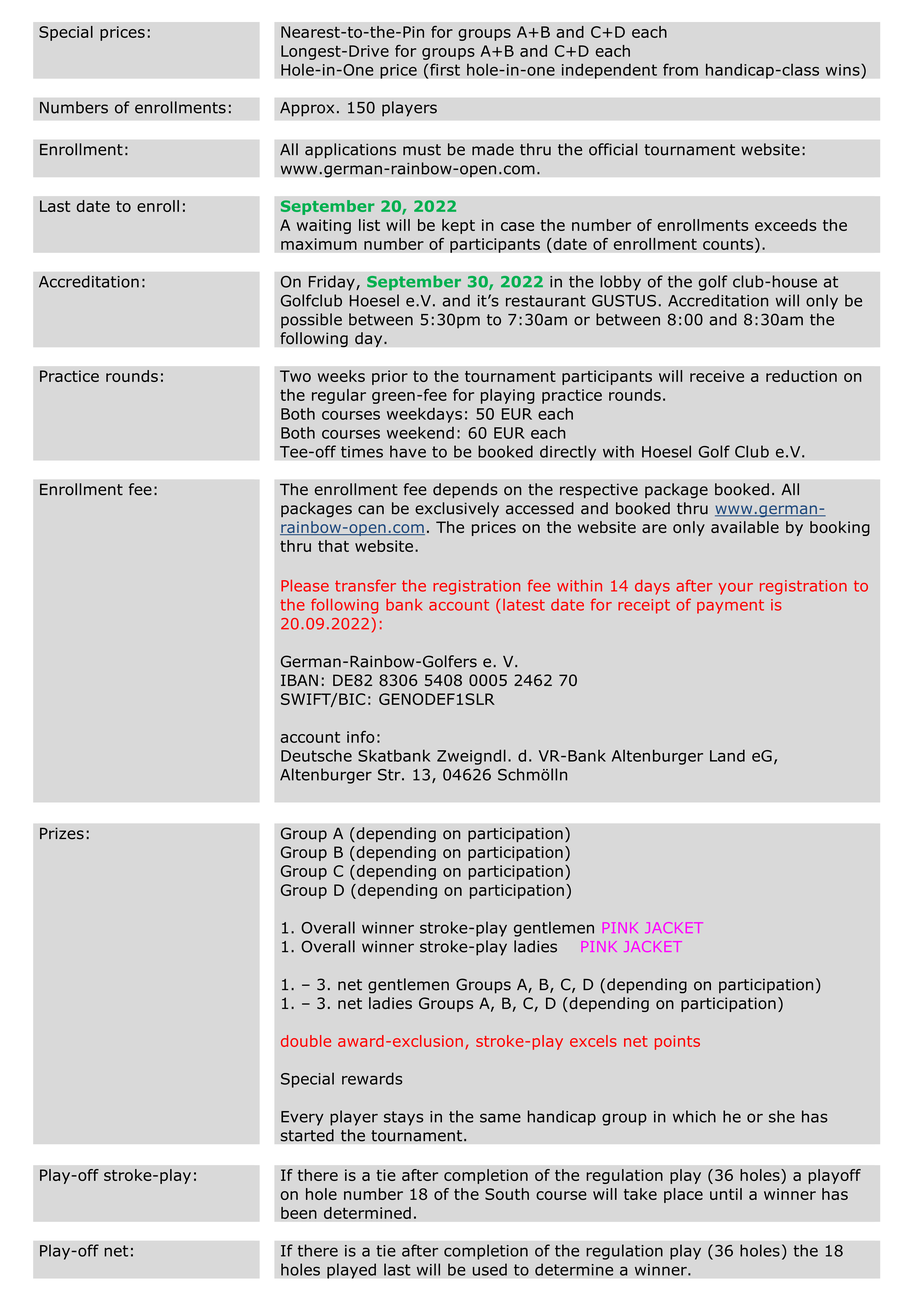 The image size is (924, 1308). I want to click on been, so click(299, 1213).
